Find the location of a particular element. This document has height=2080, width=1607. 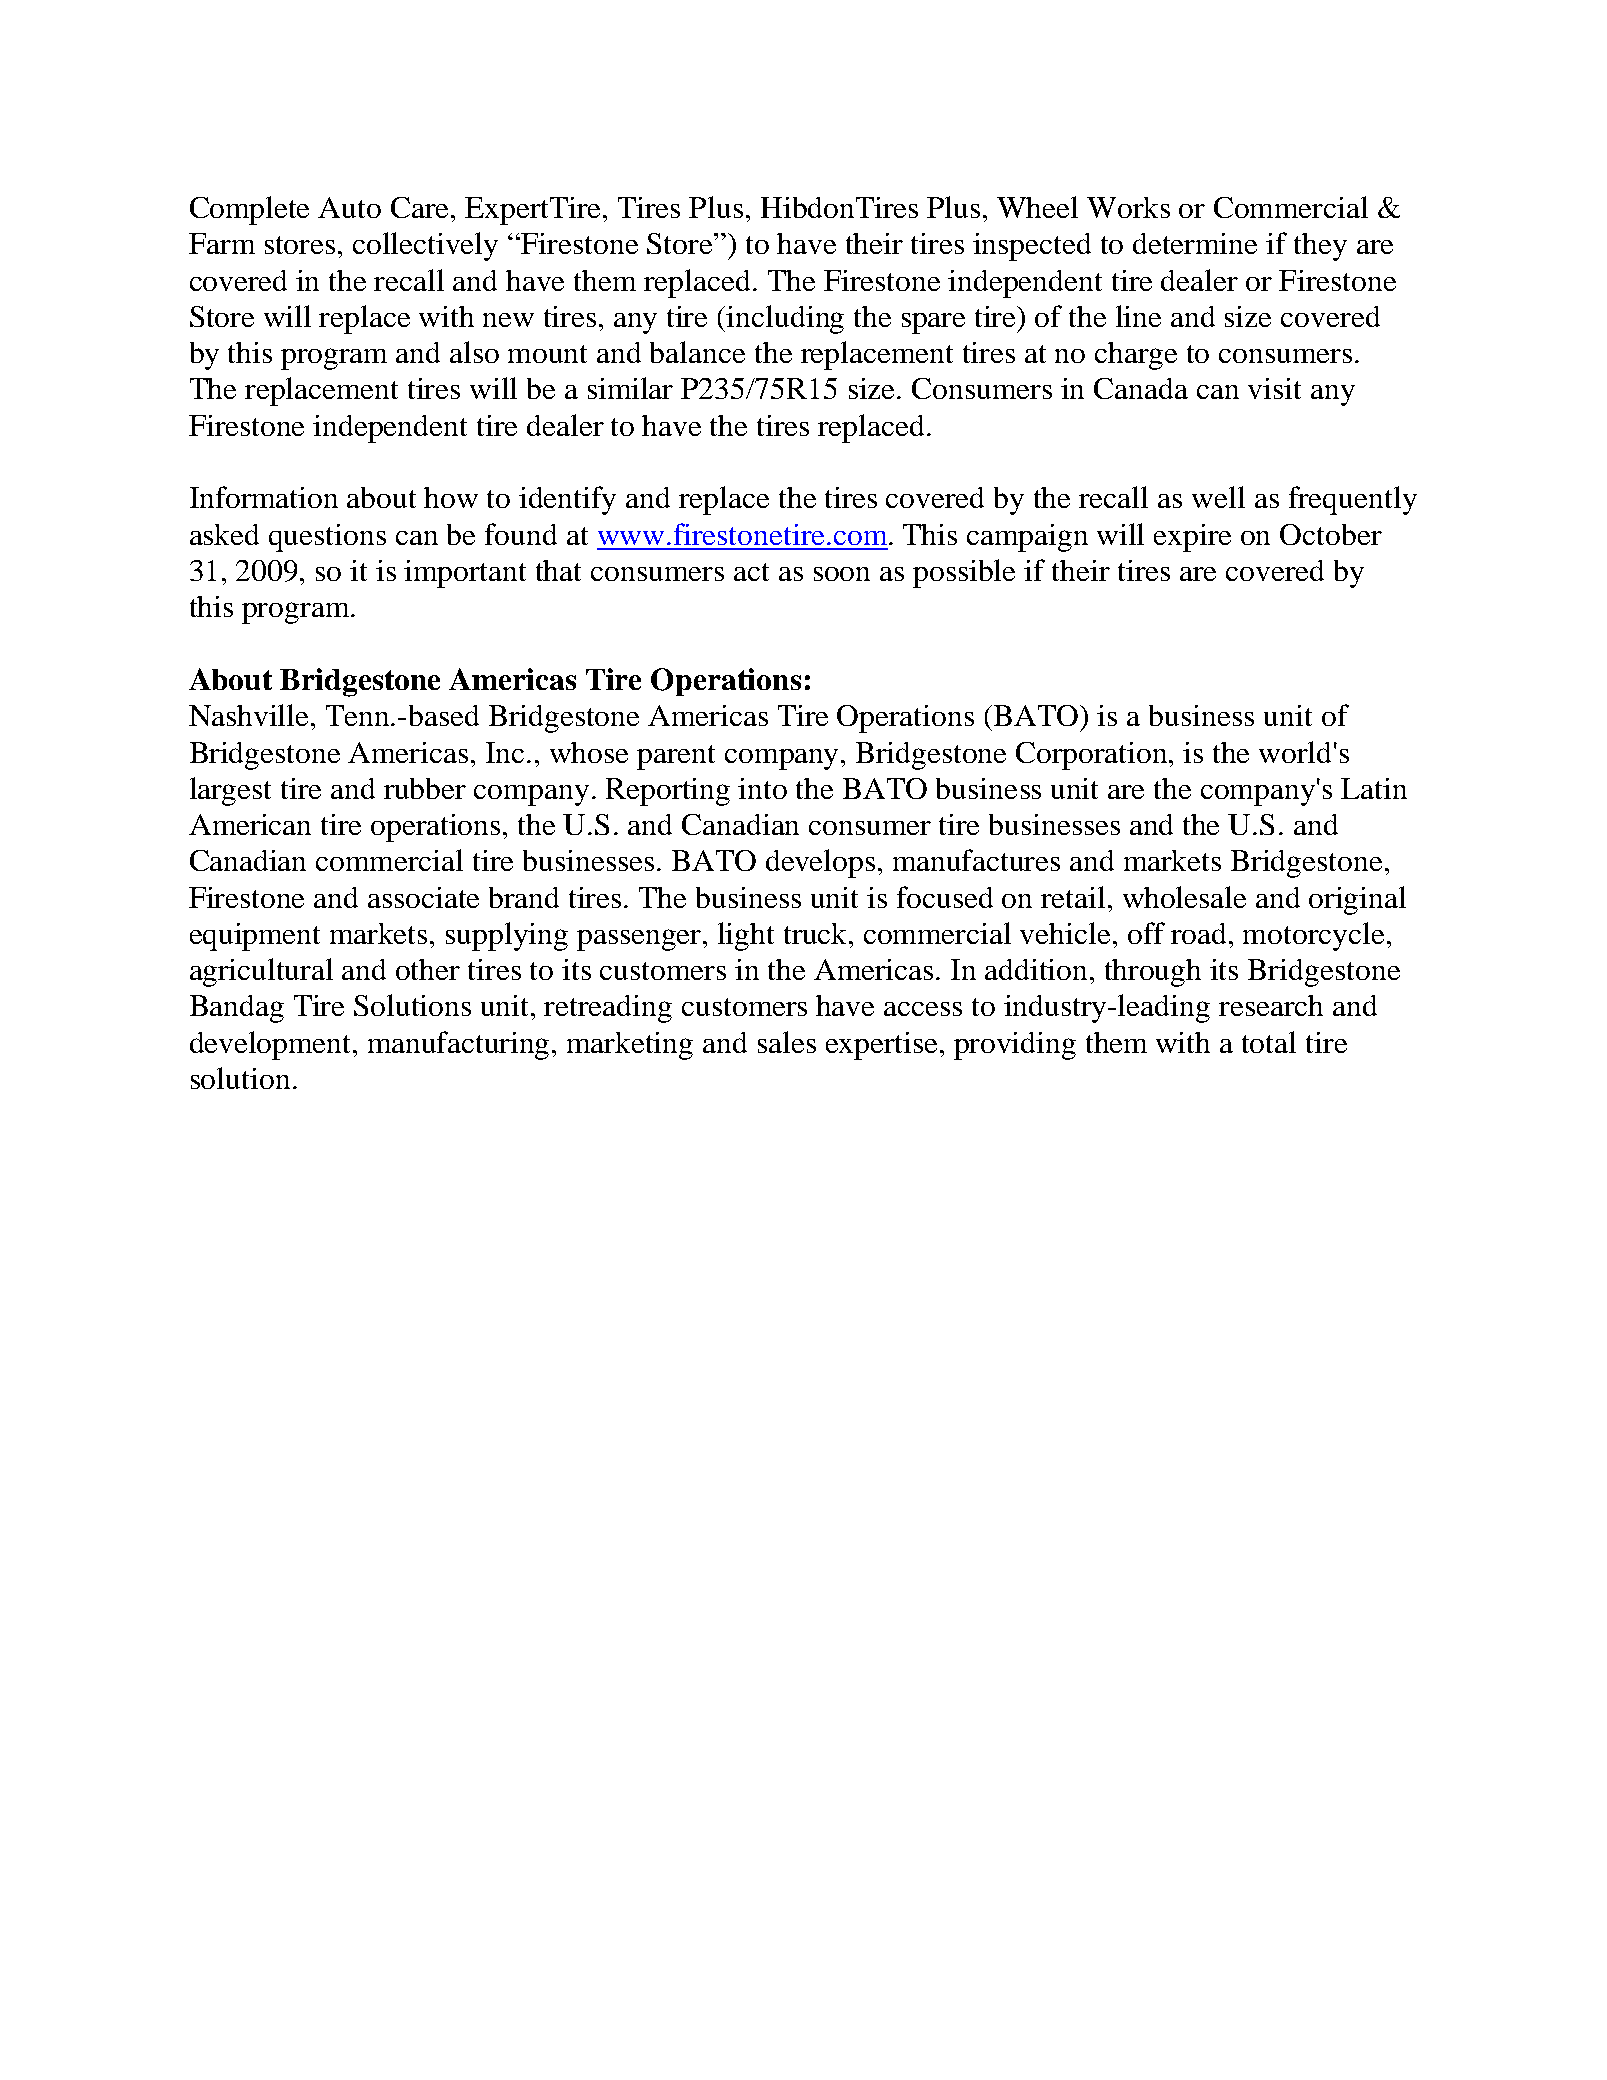

determine is located at coordinates (1195, 243).
